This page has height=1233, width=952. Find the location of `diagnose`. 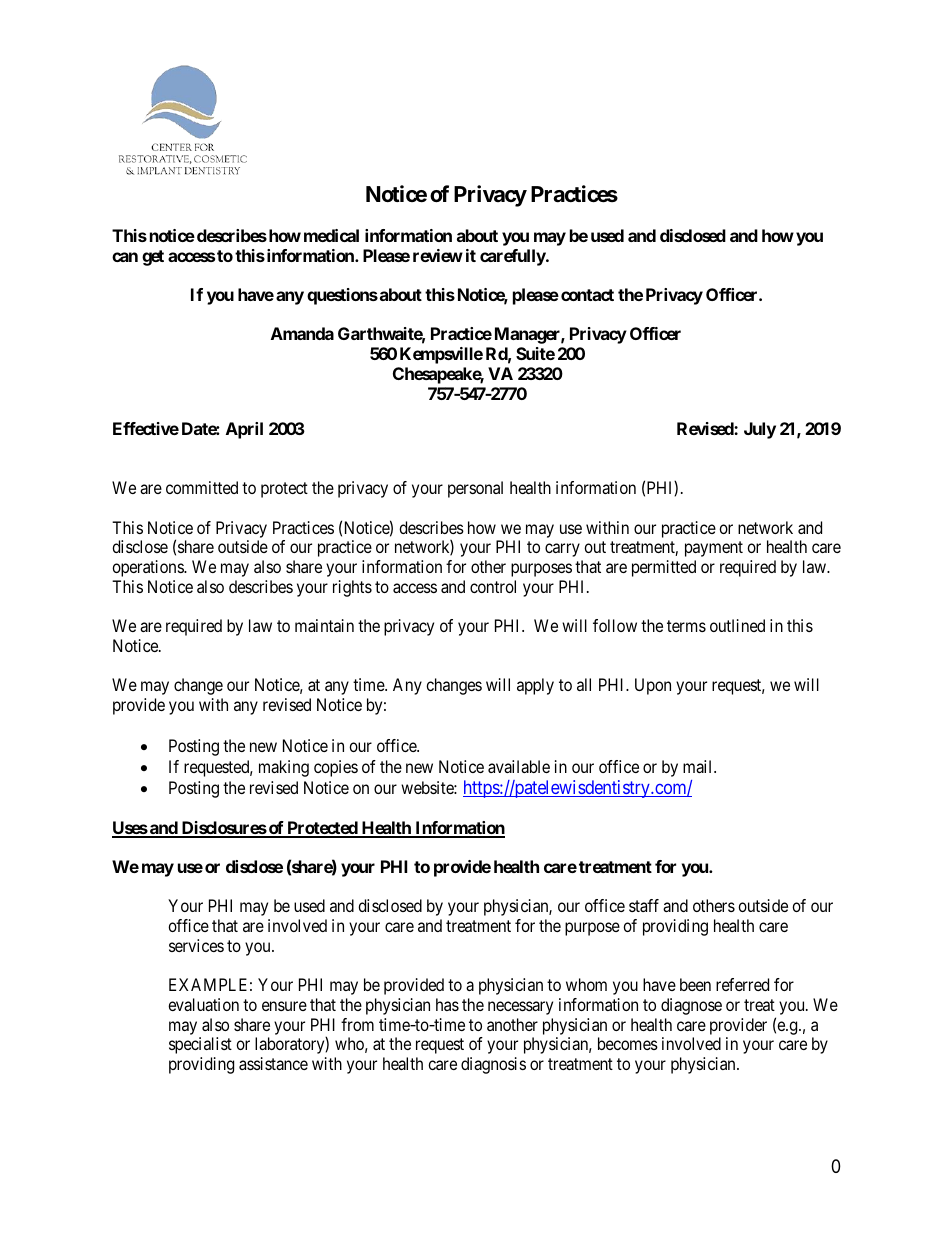

diagnose is located at coordinates (691, 1006).
